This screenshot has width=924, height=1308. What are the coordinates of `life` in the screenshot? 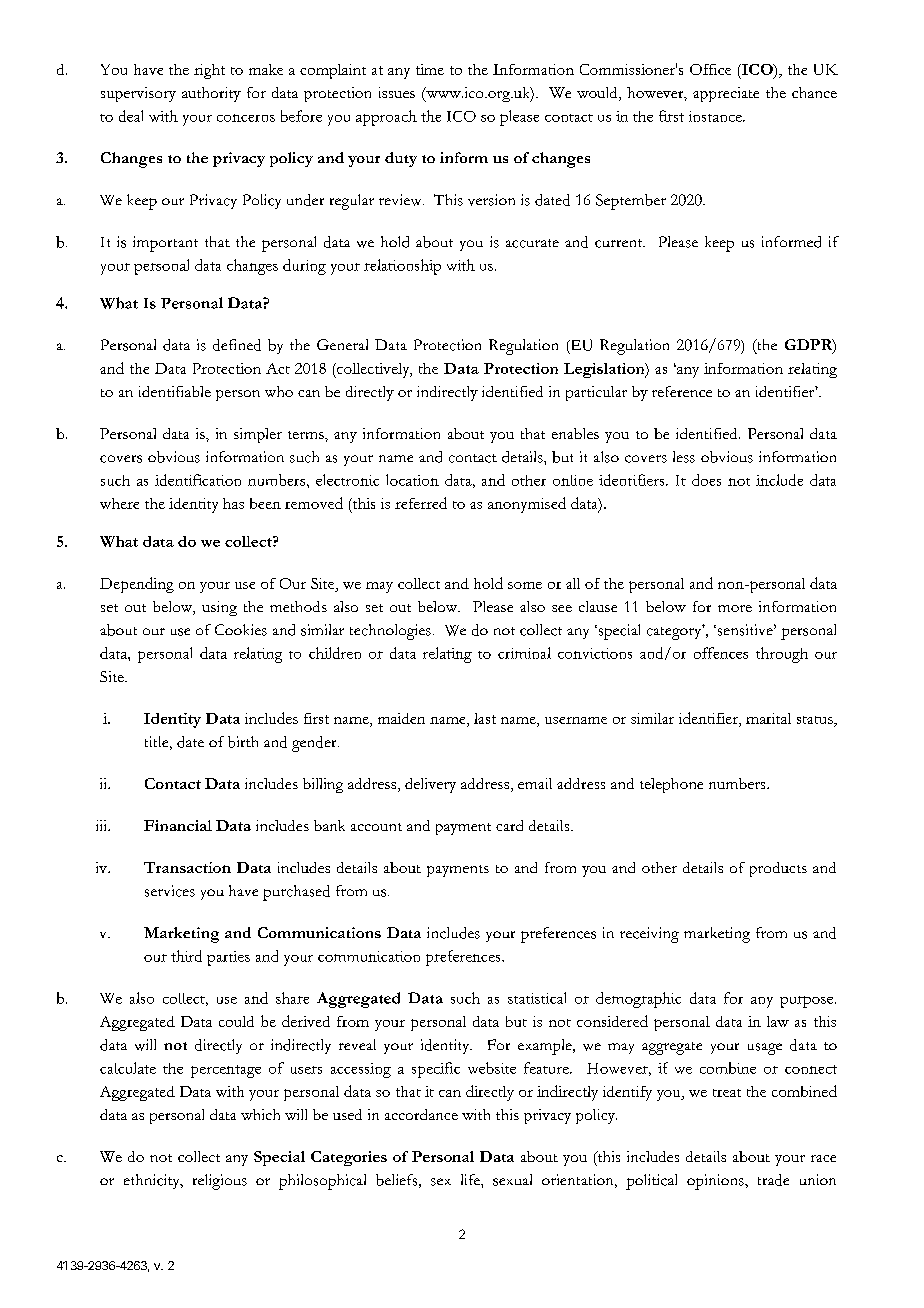 It's located at (471, 1179).
